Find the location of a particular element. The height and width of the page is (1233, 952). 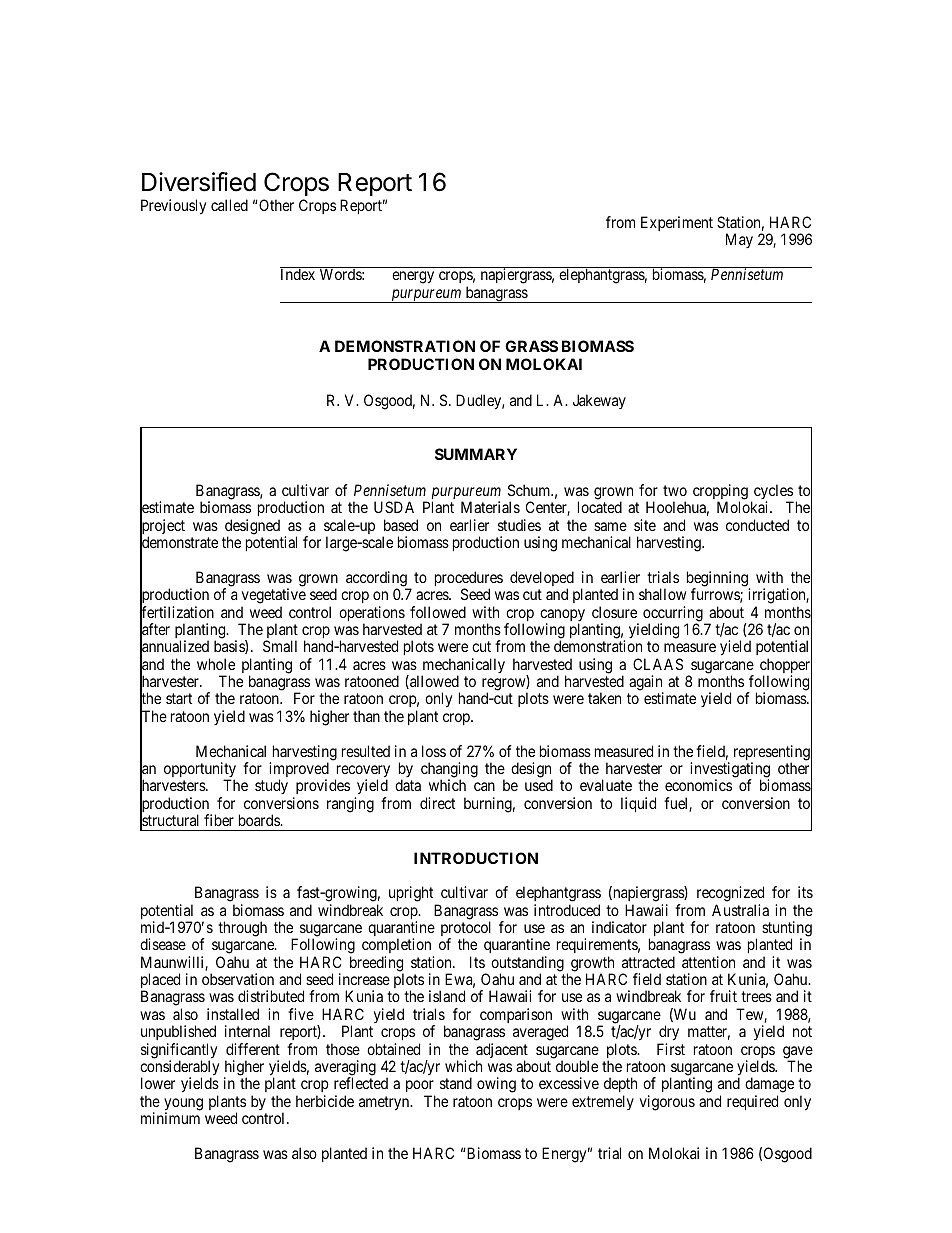

economics is located at coordinates (698, 785).
